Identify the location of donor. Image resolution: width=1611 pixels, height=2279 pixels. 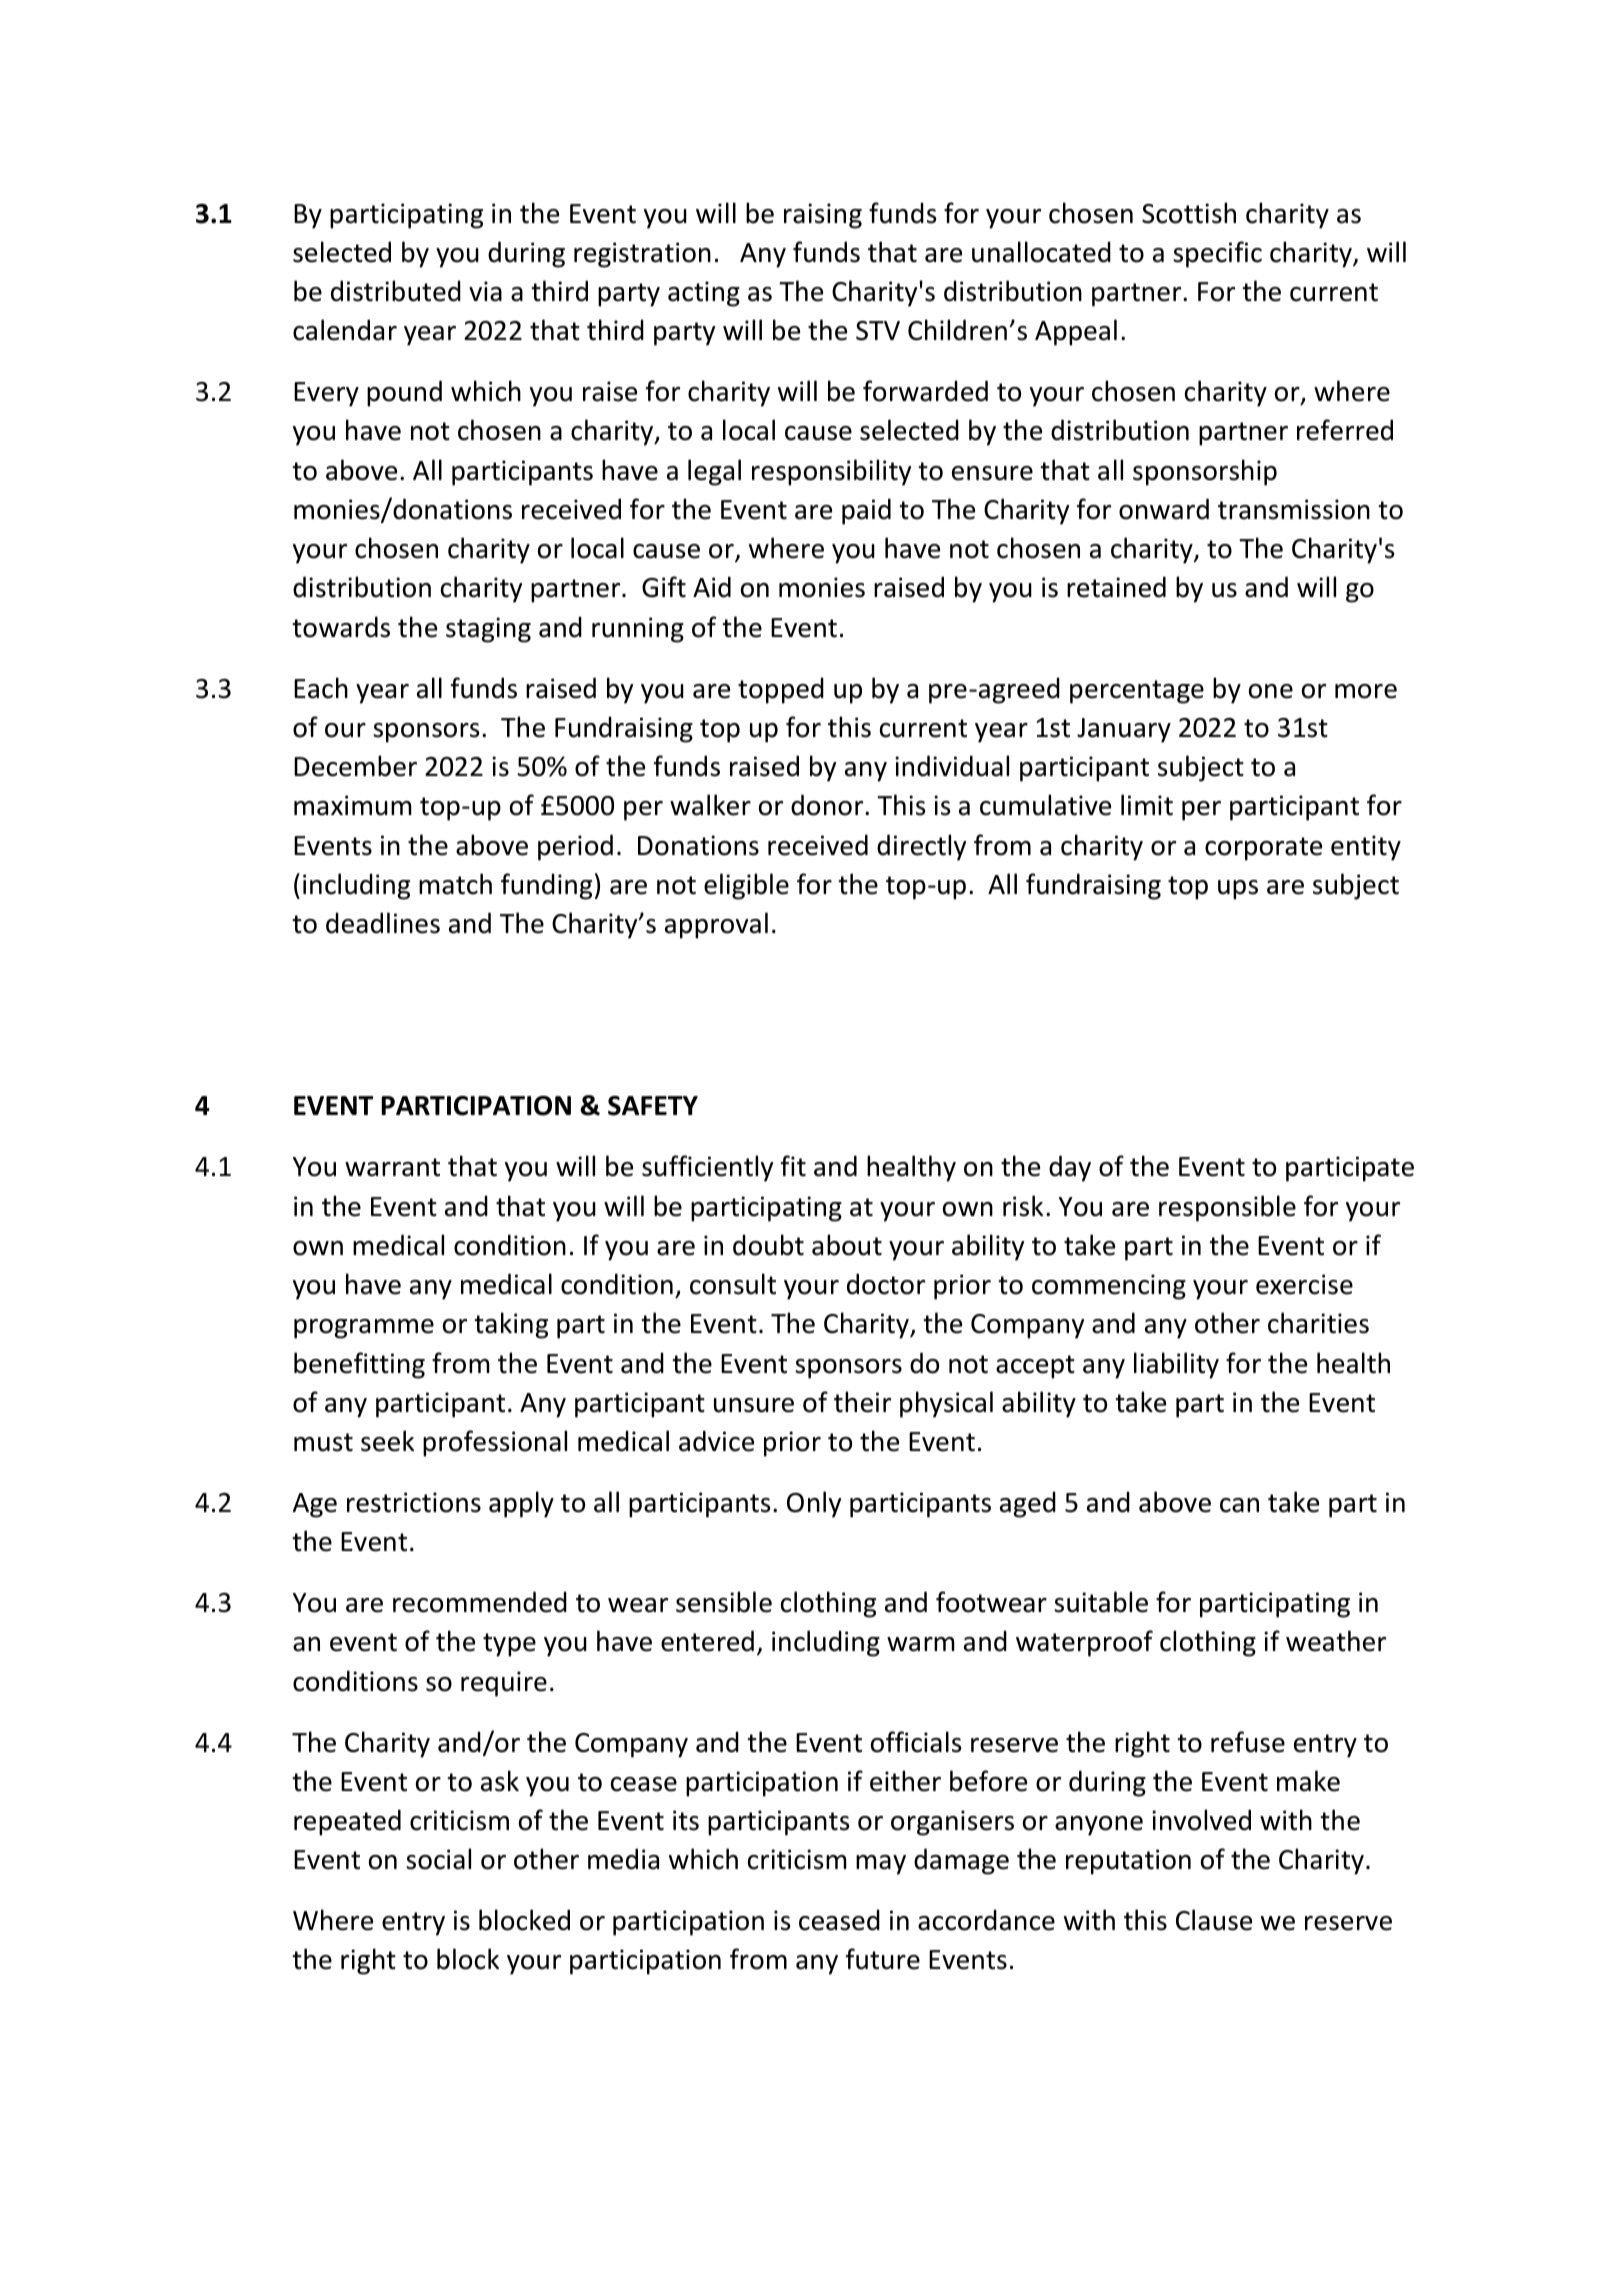
(828, 805).
